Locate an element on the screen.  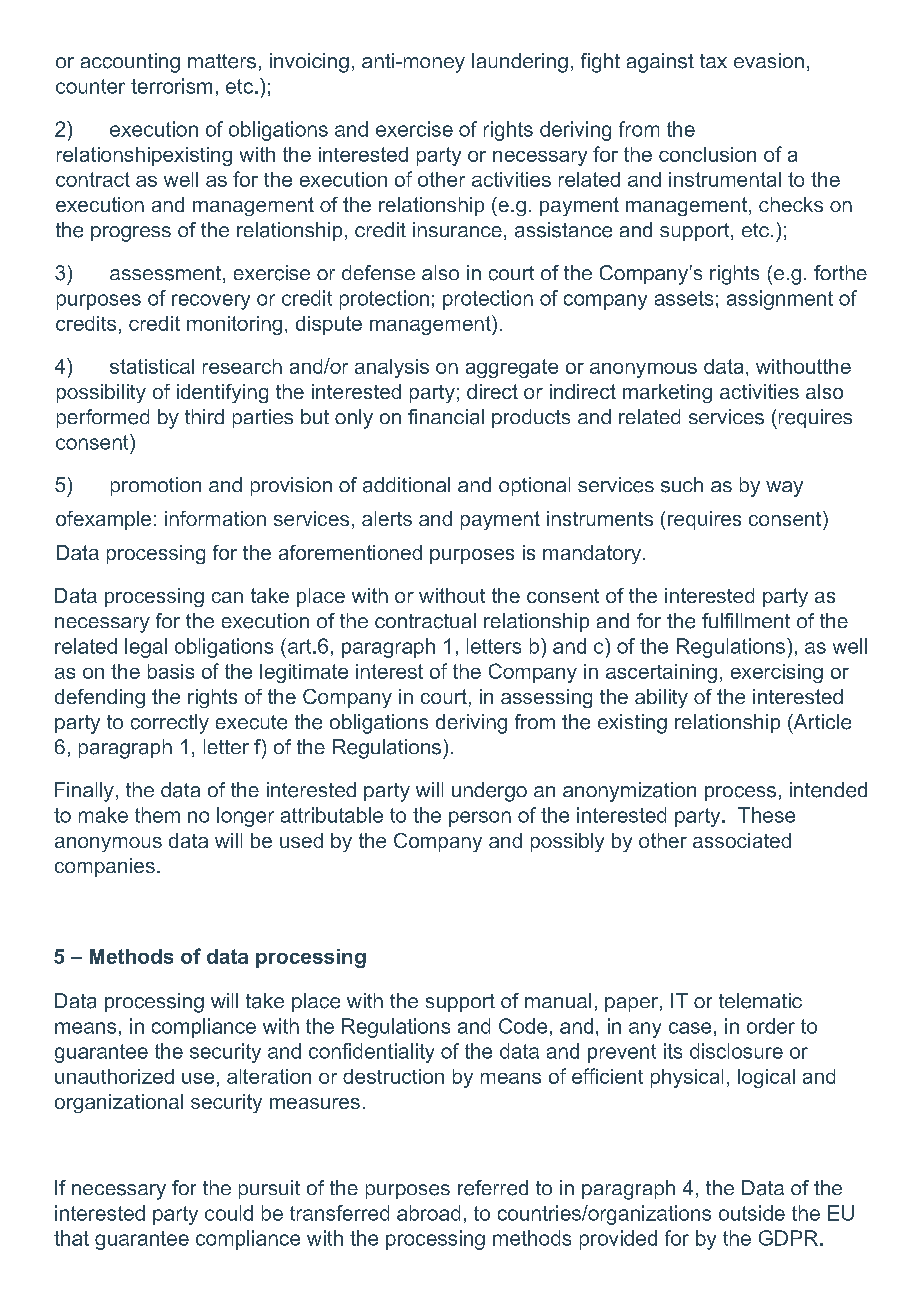
assessing is located at coordinates (546, 698).
